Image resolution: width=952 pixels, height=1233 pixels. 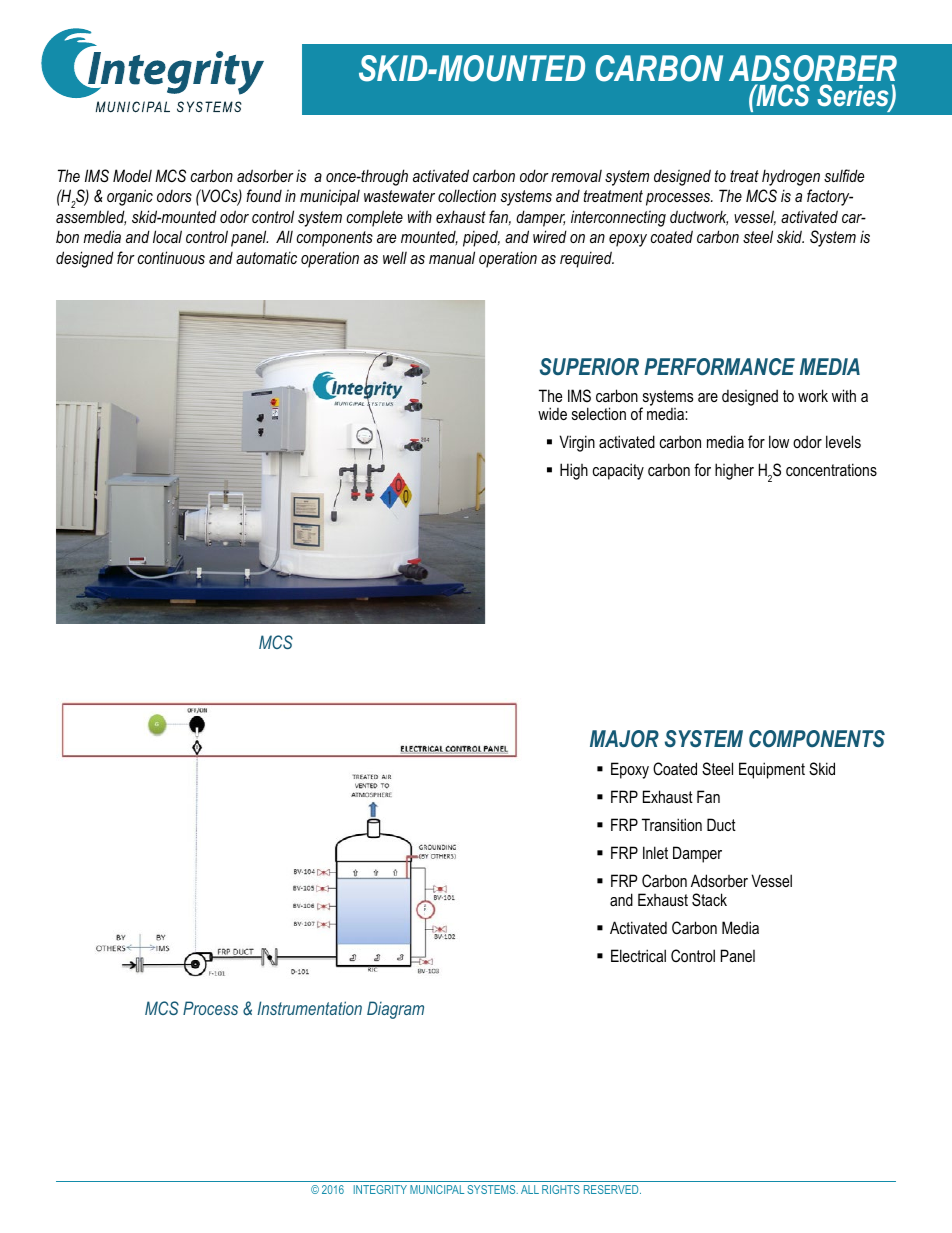 What do you see at coordinates (309, 1008) in the document?
I see `Instrumentation` at bounding box center [309, 1008].
